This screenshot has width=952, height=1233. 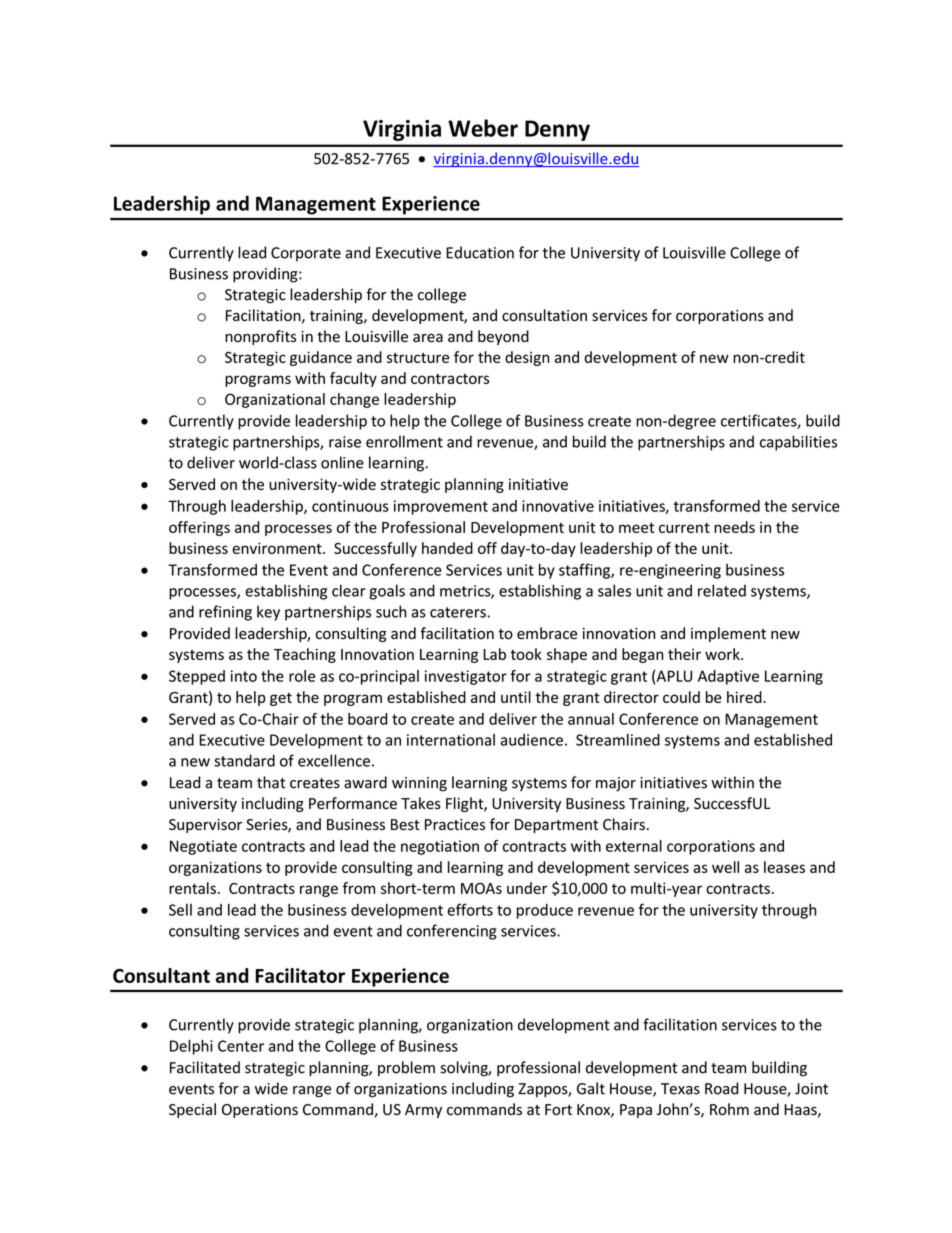 I want to click on Practices, so click(x=455, y=825).
